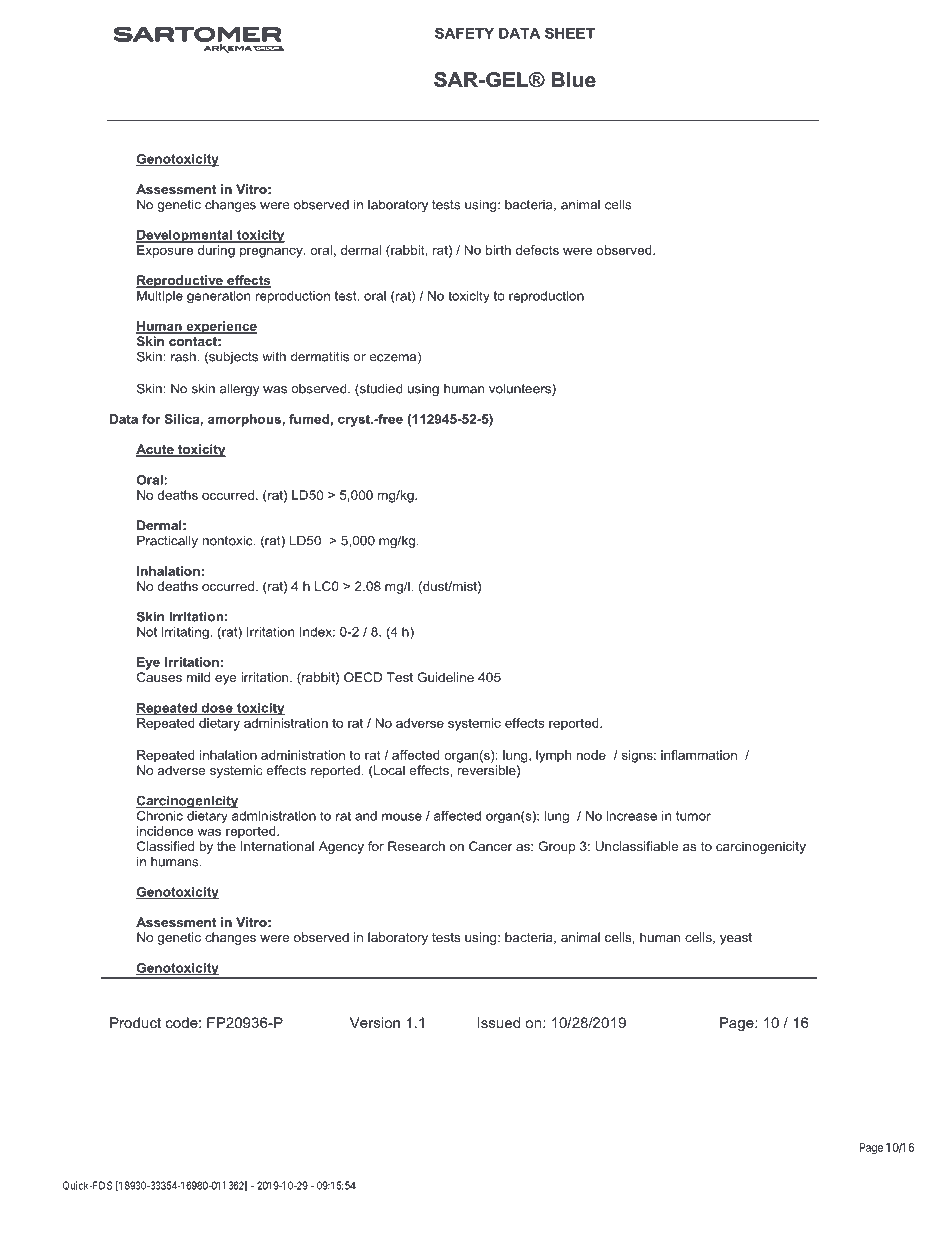 This screenshot has width=952, height=1233. I want to click on volunteers, so click(521, 389).
